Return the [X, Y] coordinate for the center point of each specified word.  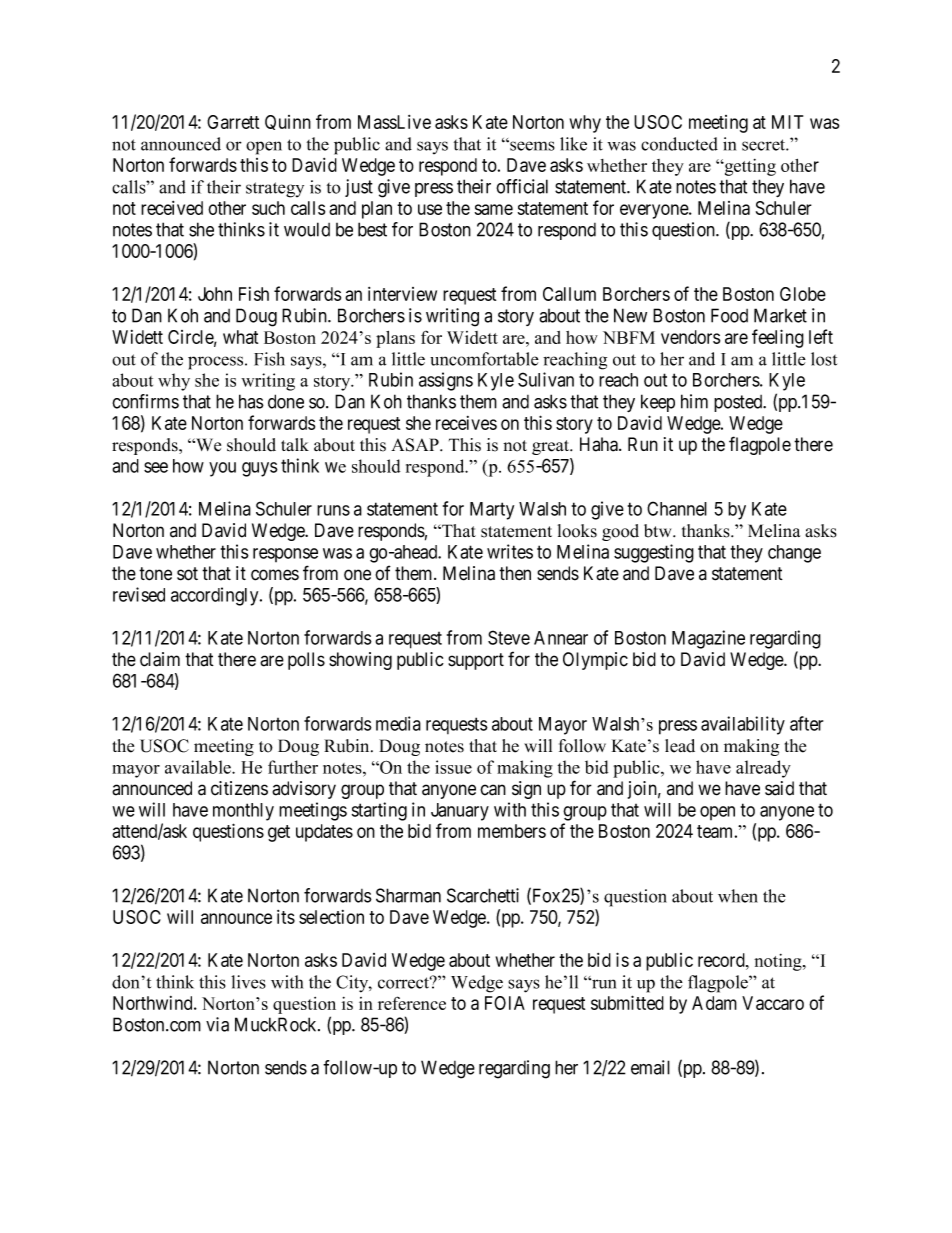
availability [743, 725]
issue [453, 767]
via [217, 1024]
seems [531, 145]
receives [466, 423]
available [199, 767]
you [222, 469]
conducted [679, 144]
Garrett [233, 122]
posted [739, 403]
